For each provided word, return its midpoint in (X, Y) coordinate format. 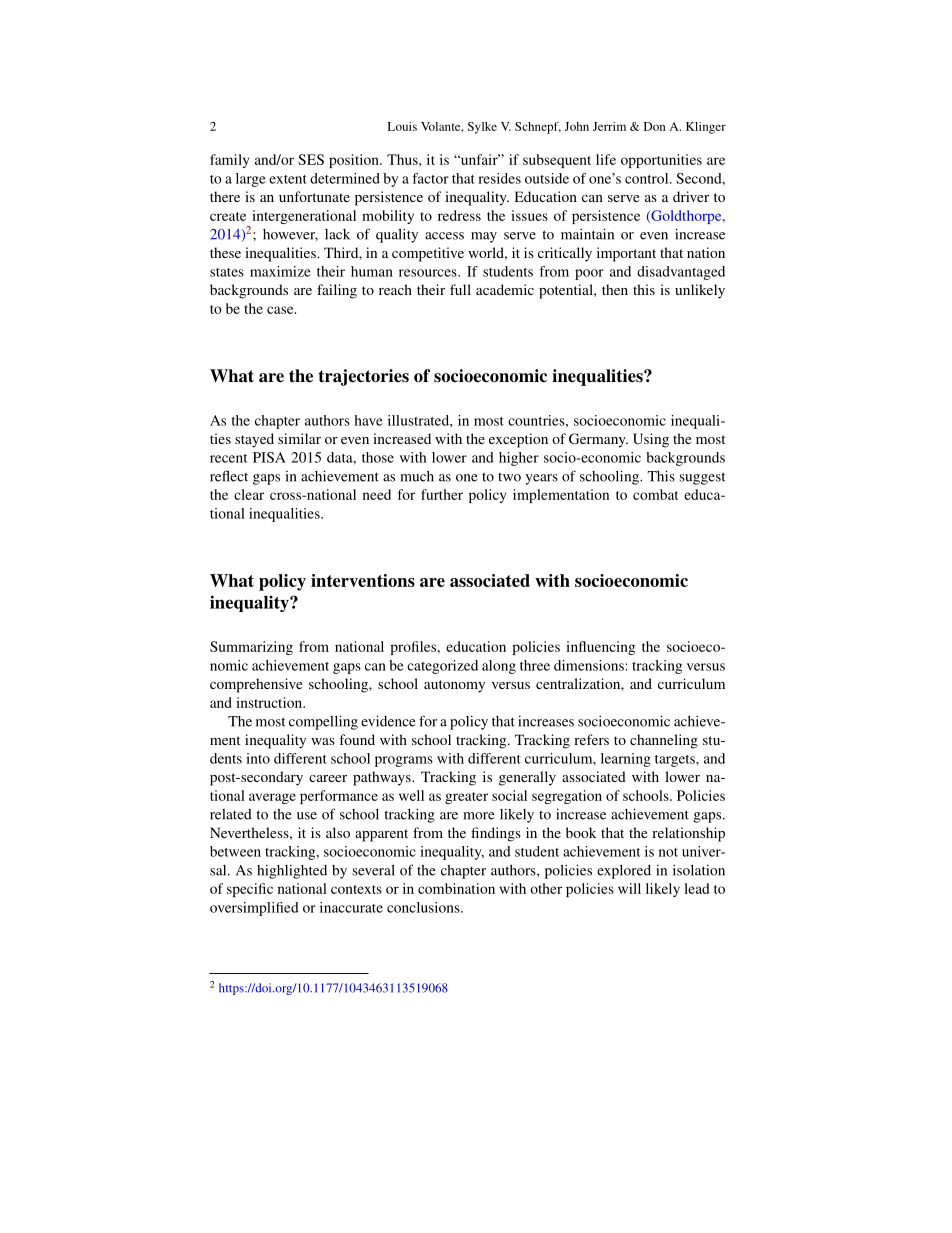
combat (655, 494)
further (442, 494)
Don (655, 126)
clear (249, 494)
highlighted (292, 871)
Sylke (482, 128)
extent (288, 179)
